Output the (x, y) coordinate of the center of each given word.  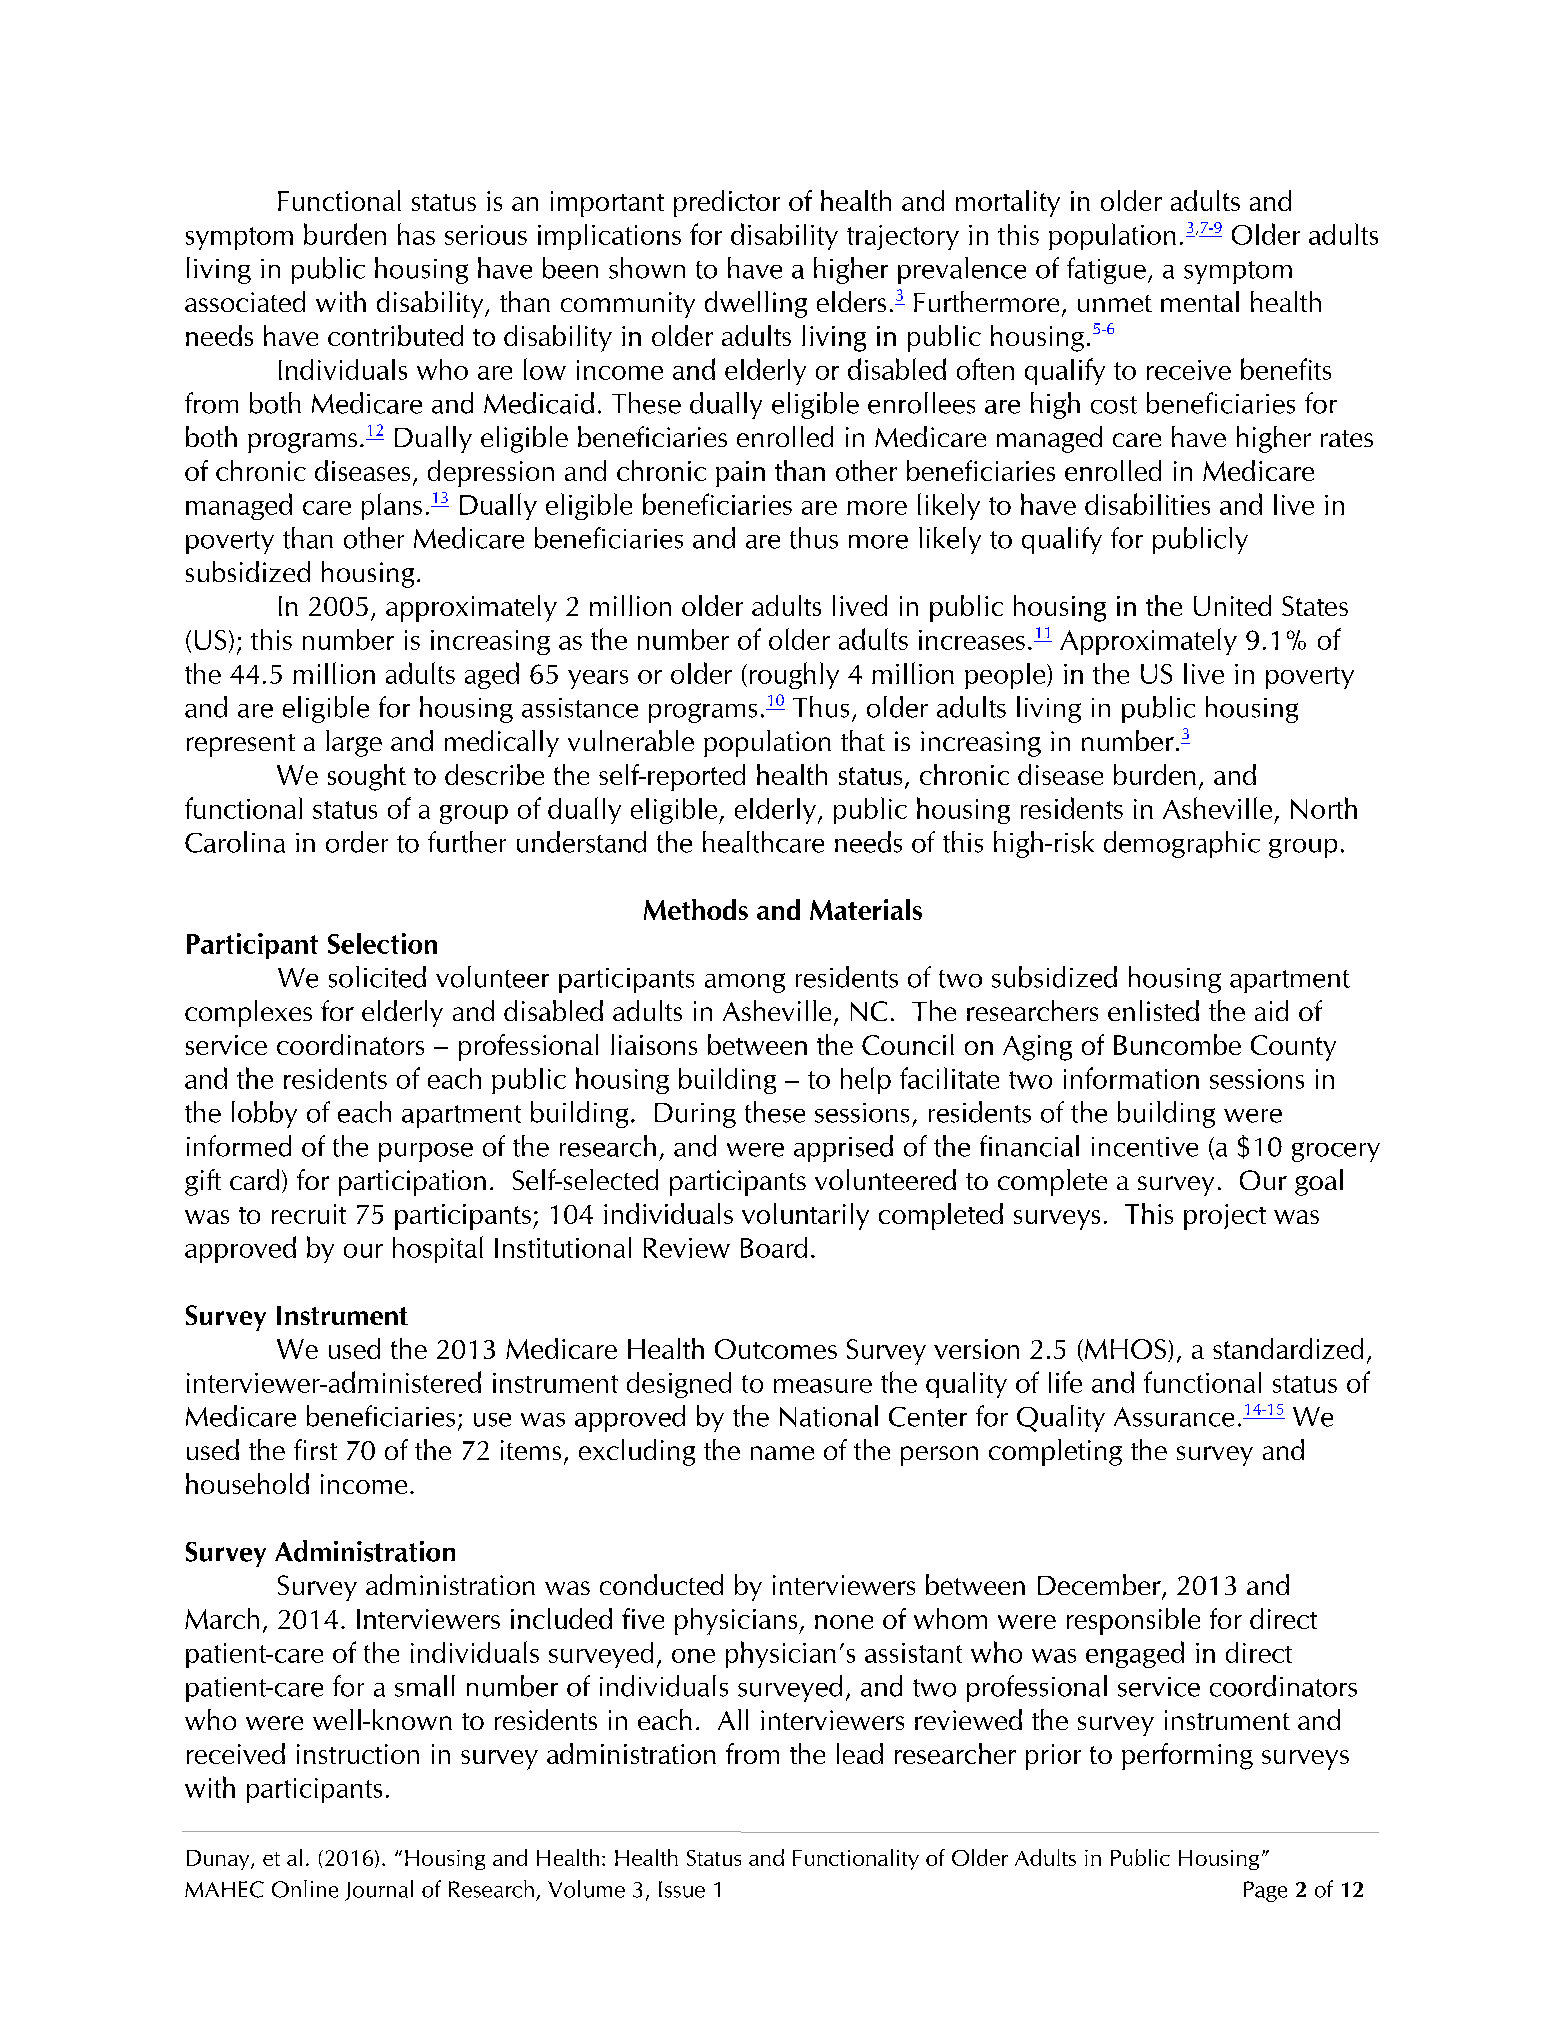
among (745, 983)
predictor (727, 203)
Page (1265, 1891)
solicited (377, 977)
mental (1200, 301)
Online (305, 1889)
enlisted (1153, 1010)
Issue (682, 1889)
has (416, 234)
